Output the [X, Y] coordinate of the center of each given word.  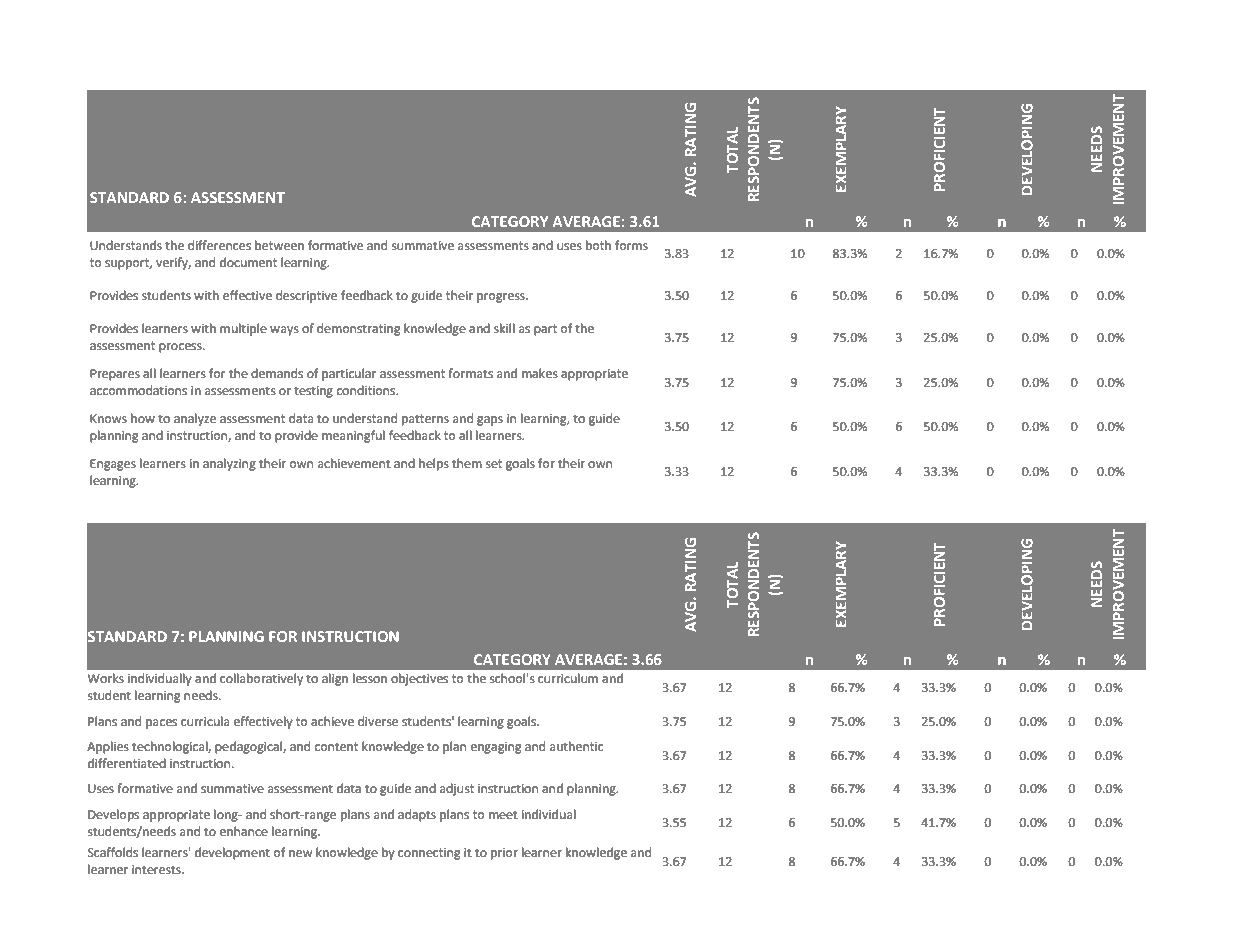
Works [105, 678]
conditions [367, 390]
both [598, 245]
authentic [576, 746]
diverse [378, 721]
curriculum [568, 678]
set [494, 464]
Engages [113, 465]
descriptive [306, 296]
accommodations [138, 390]
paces [161, 724]
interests [157, 870]
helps [434, 464]
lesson [370, 678]
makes [540, 373]
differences [219, 245]
